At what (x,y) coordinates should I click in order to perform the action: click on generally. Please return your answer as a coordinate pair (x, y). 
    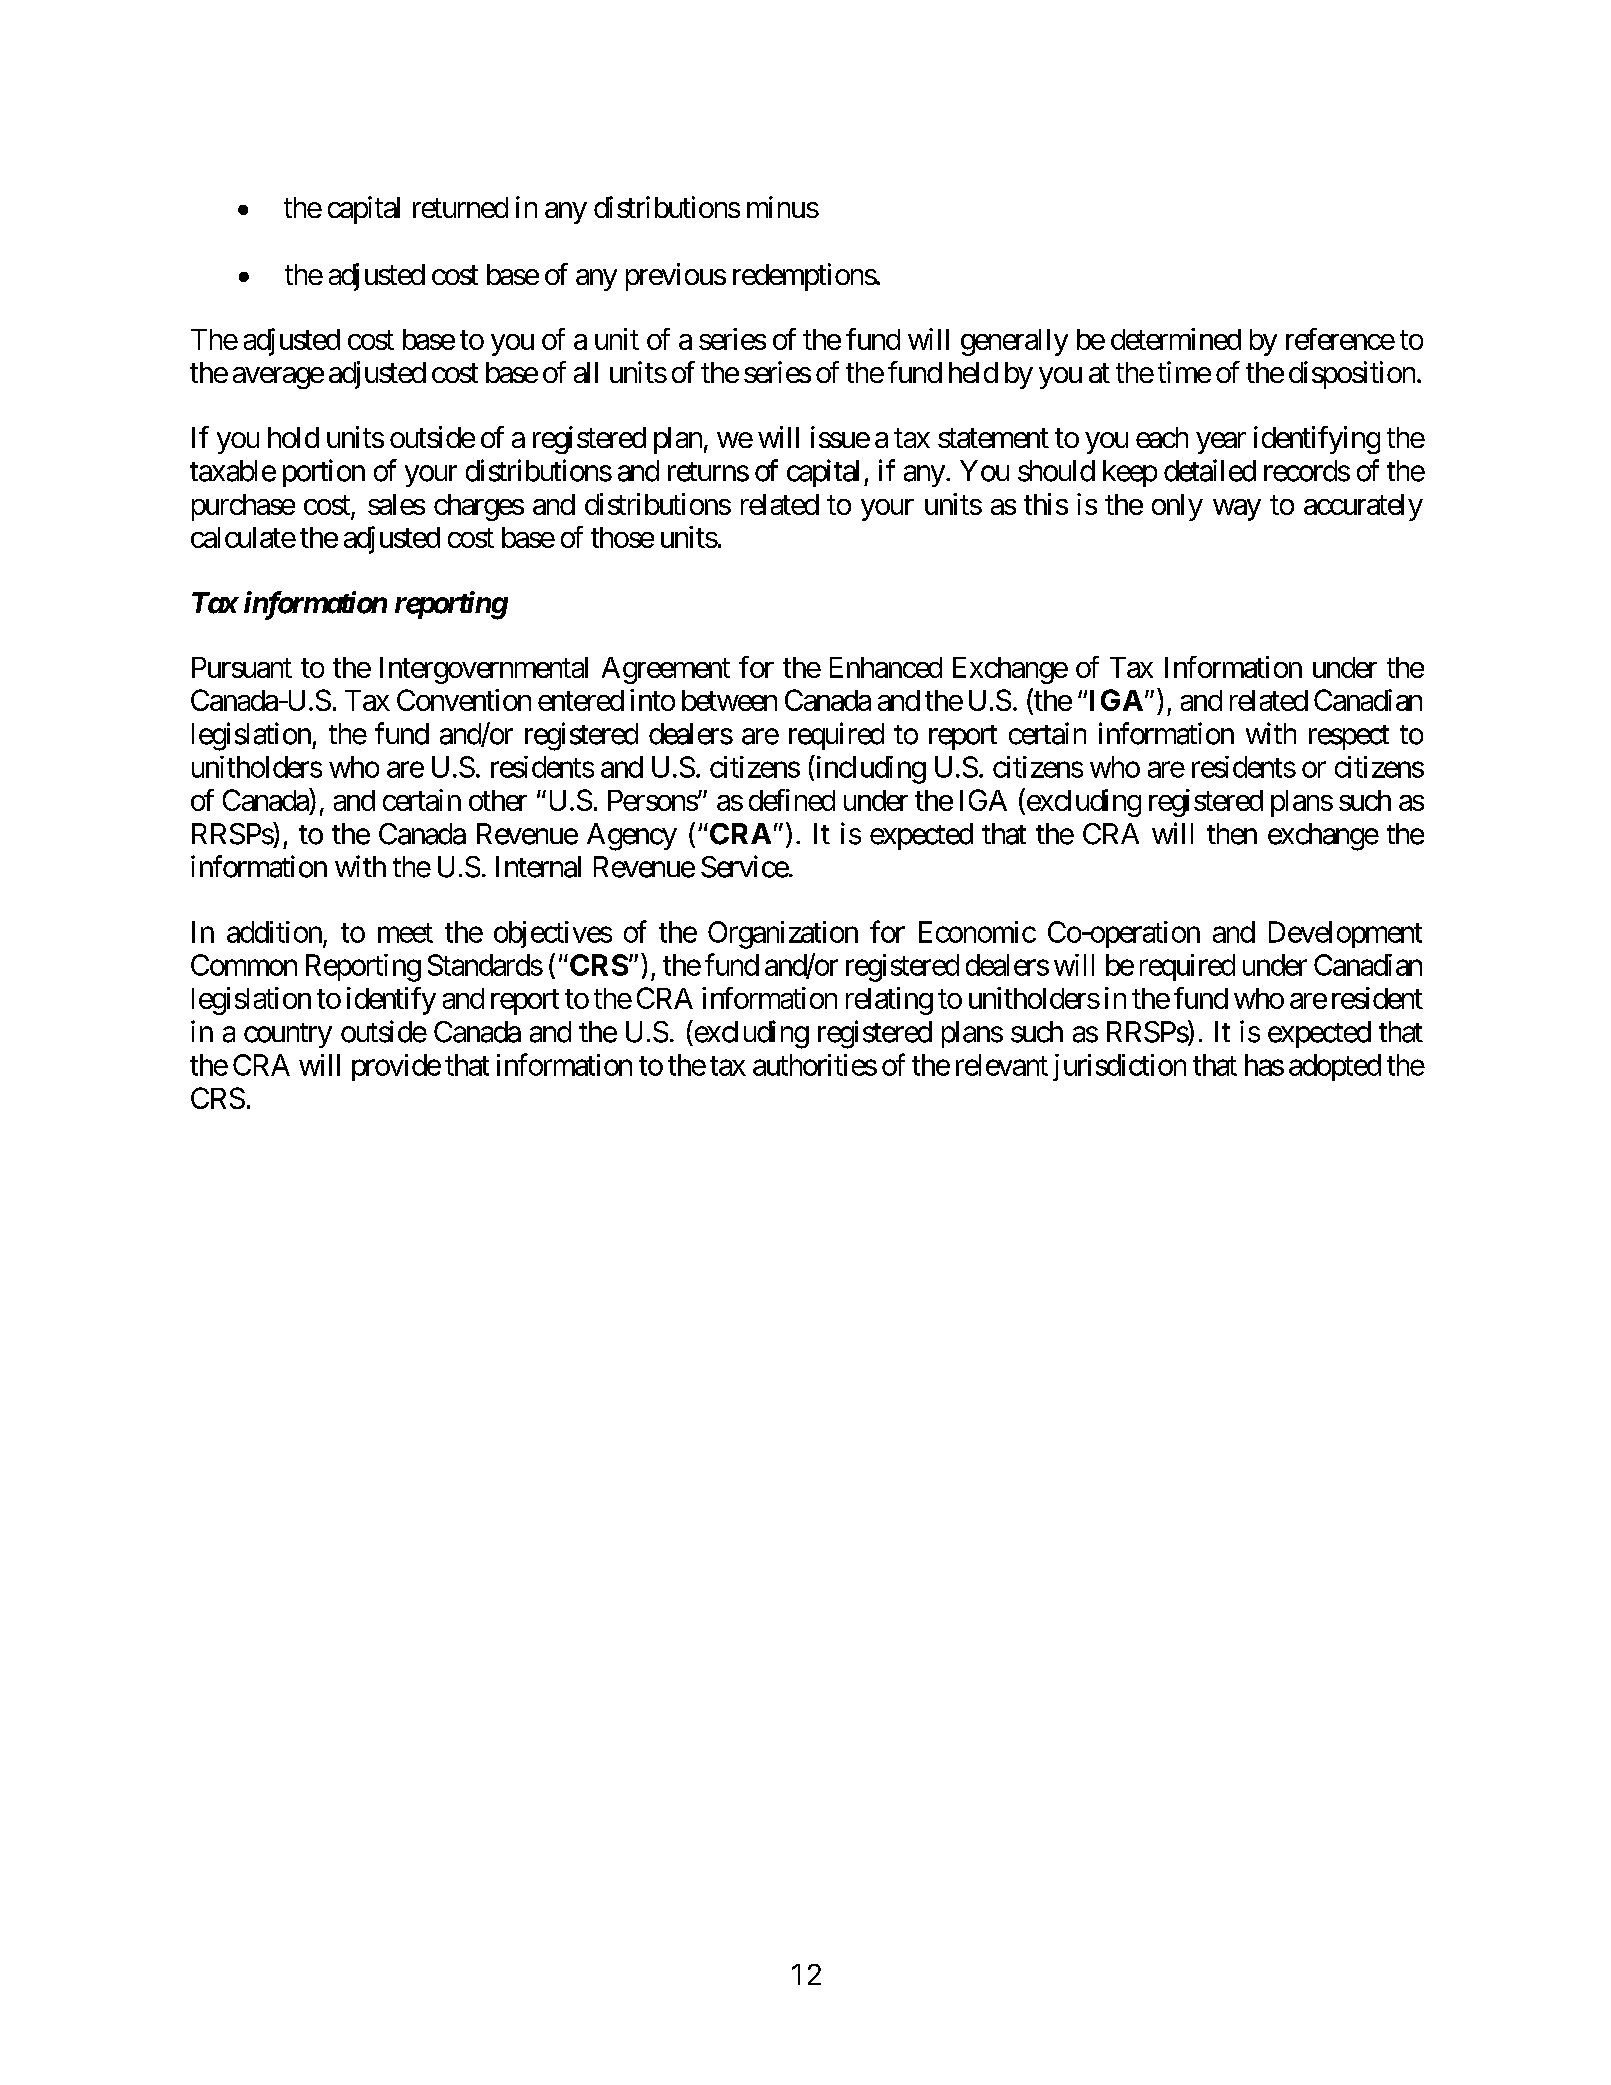
    Looking at the image, I should click on (1014, 342).
